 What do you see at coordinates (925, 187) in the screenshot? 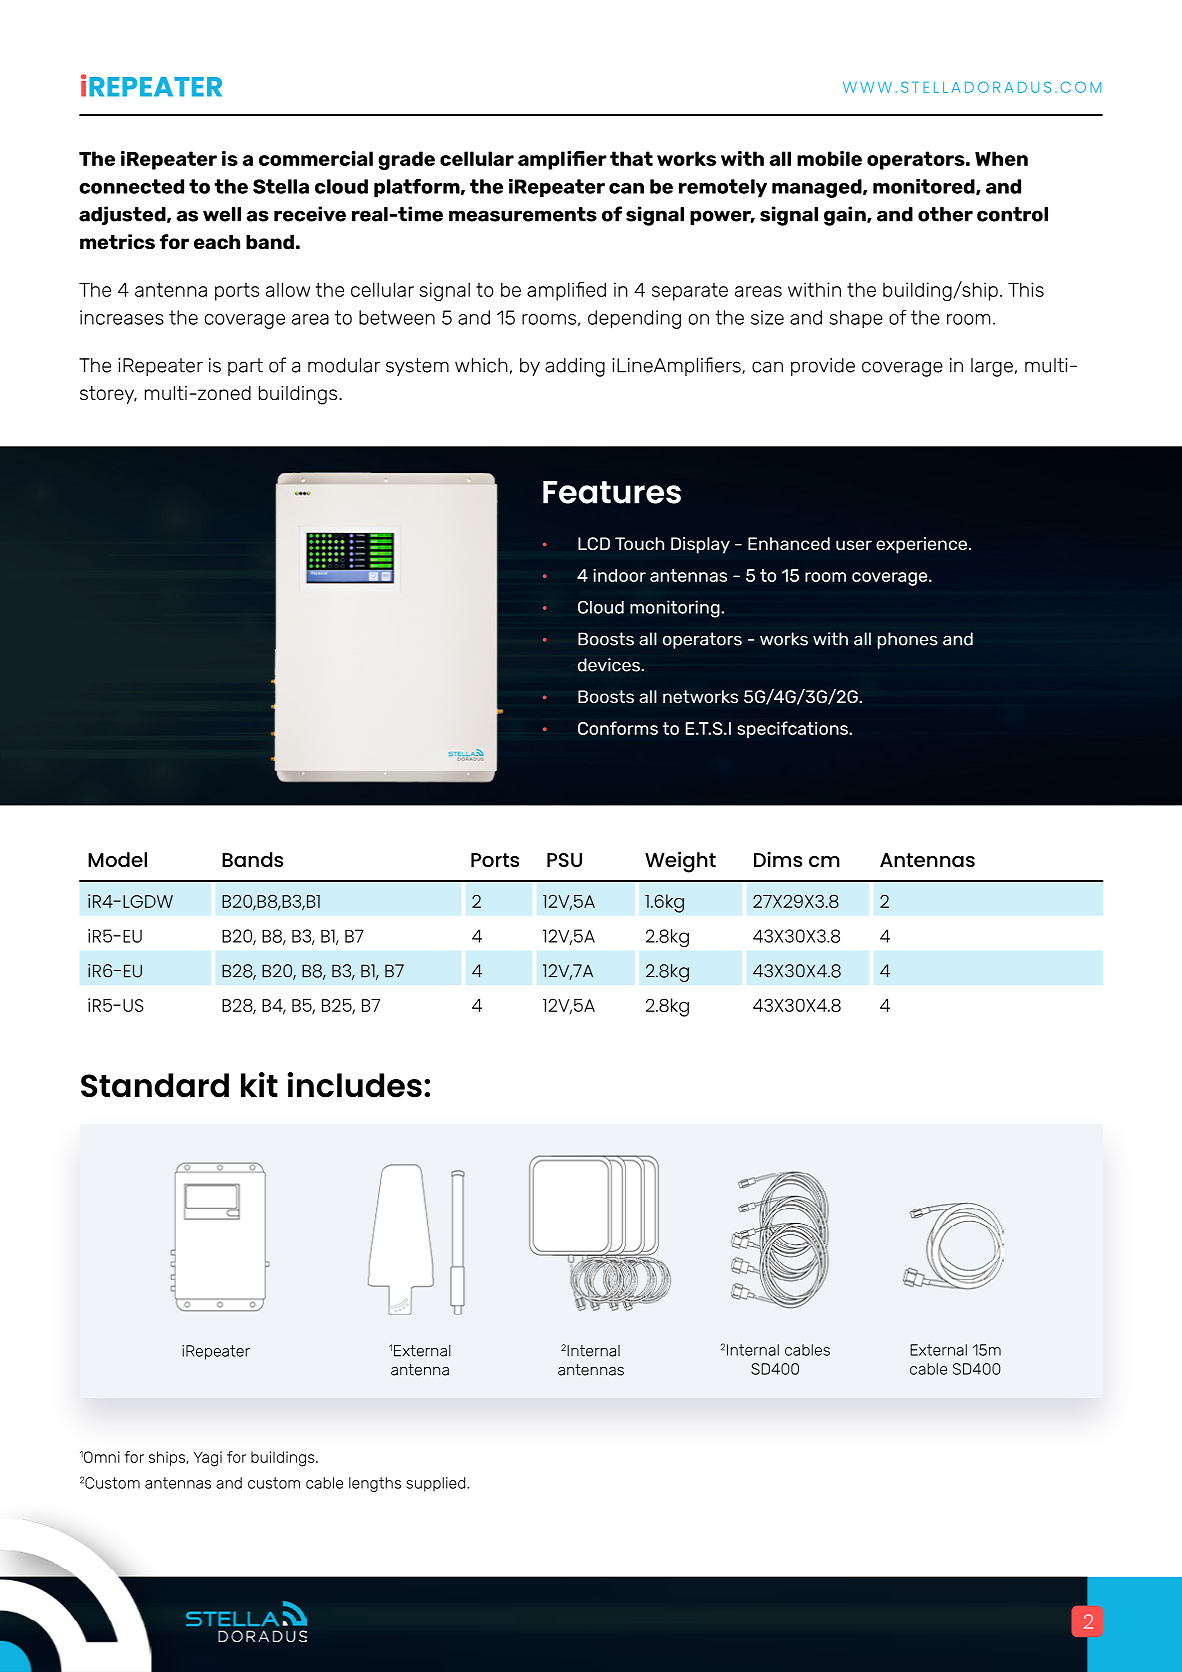
I see `monitored` at bounding box center [925, 187].
